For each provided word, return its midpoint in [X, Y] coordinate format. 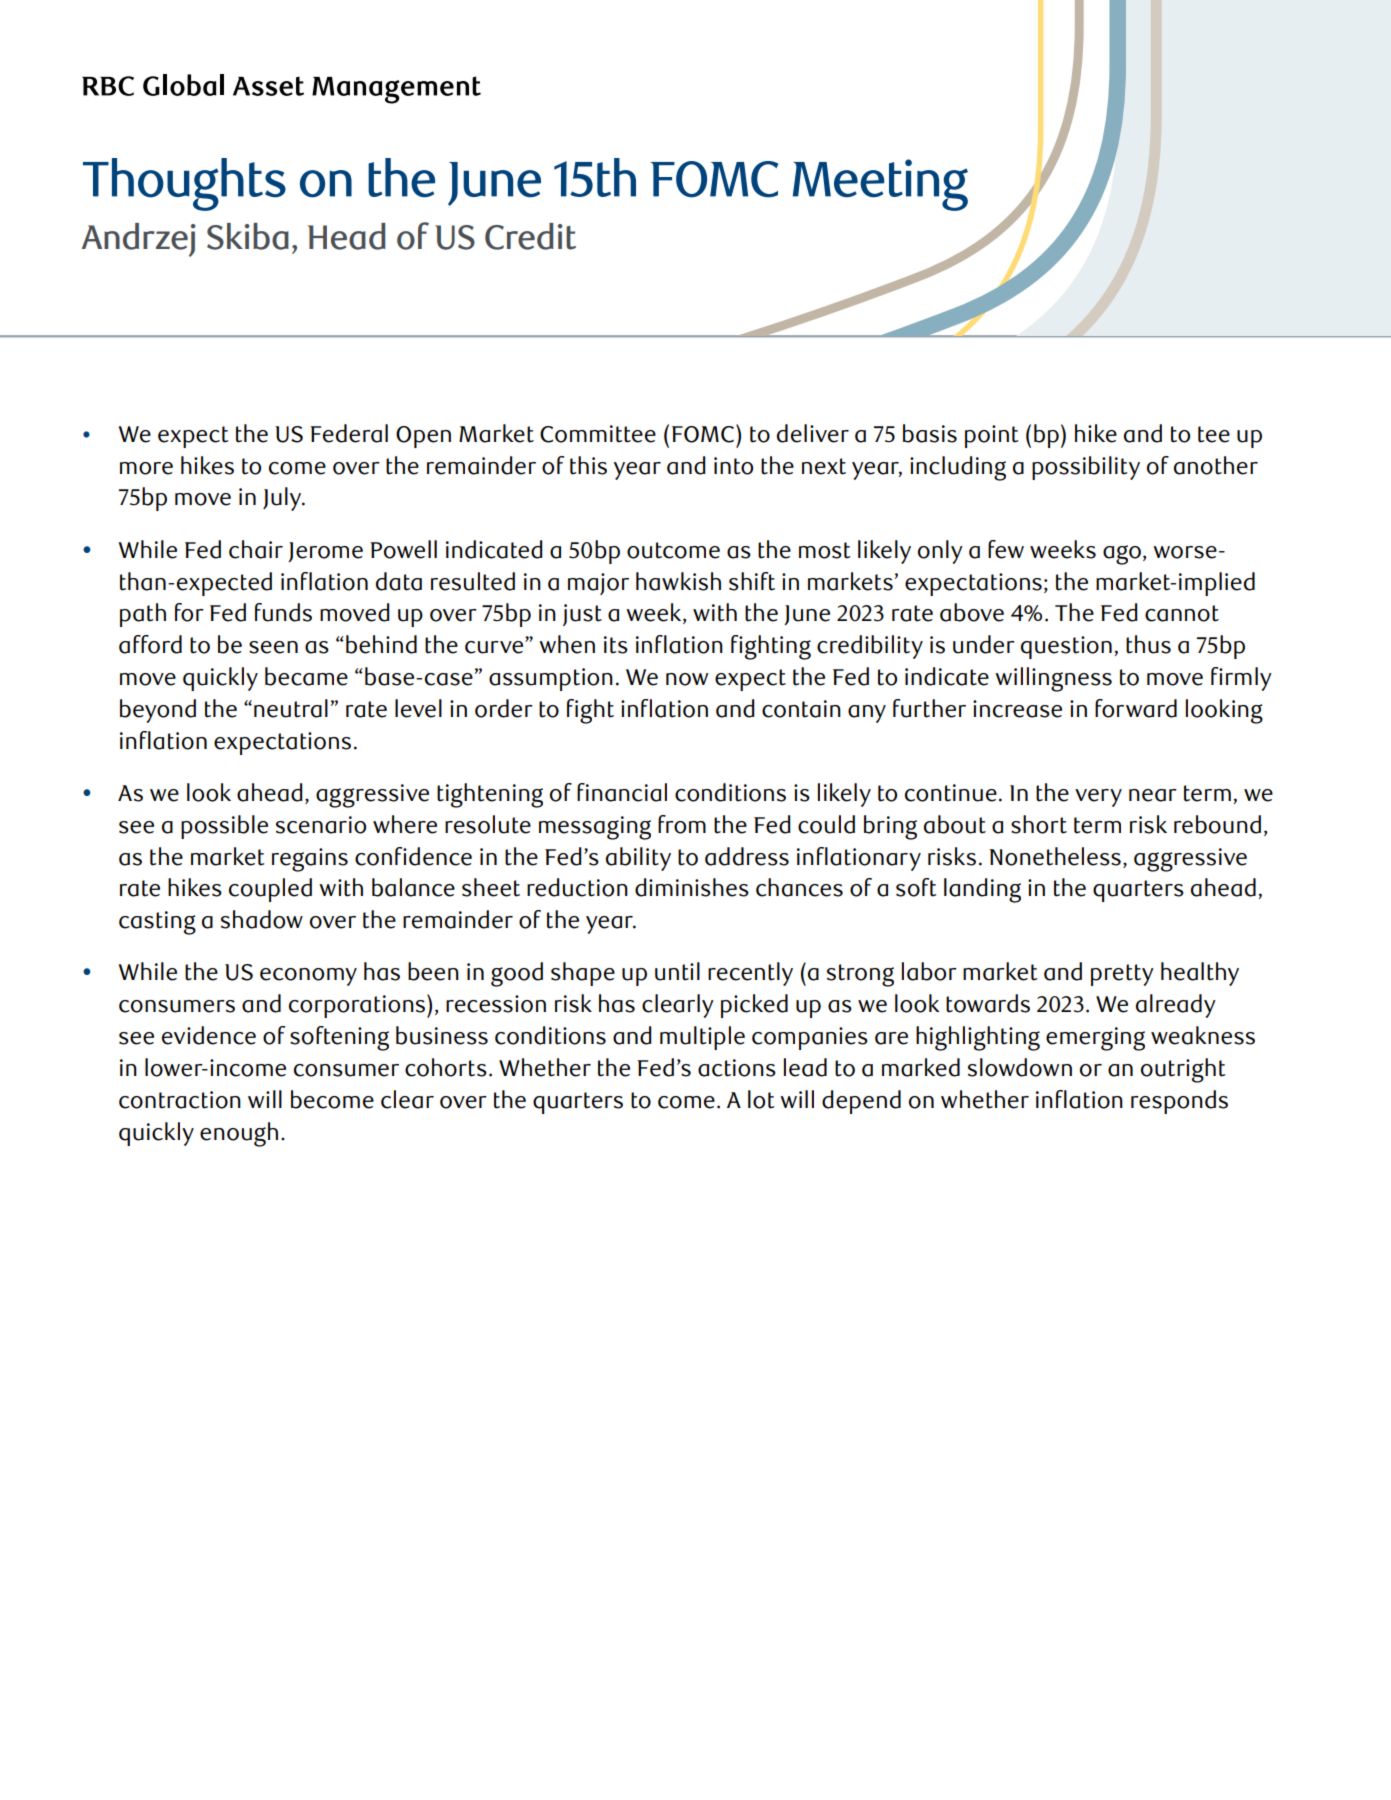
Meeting [880, 185]
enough [239, 1134]
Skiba [248, 236]
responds [1179, 1102]
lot [761, 1099]
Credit [530, 236]
